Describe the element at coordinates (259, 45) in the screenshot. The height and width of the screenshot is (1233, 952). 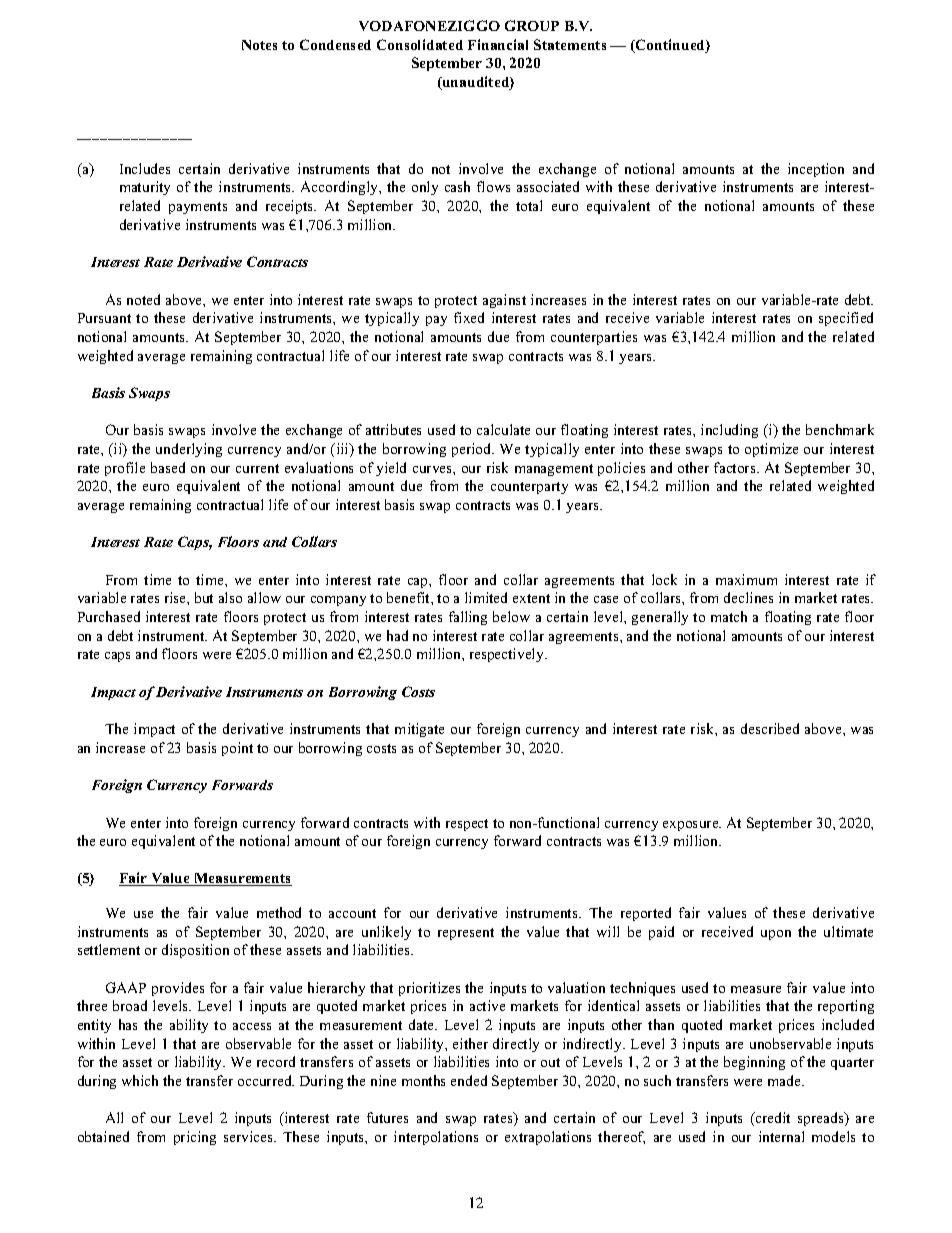
I see `Notes` at that location.
